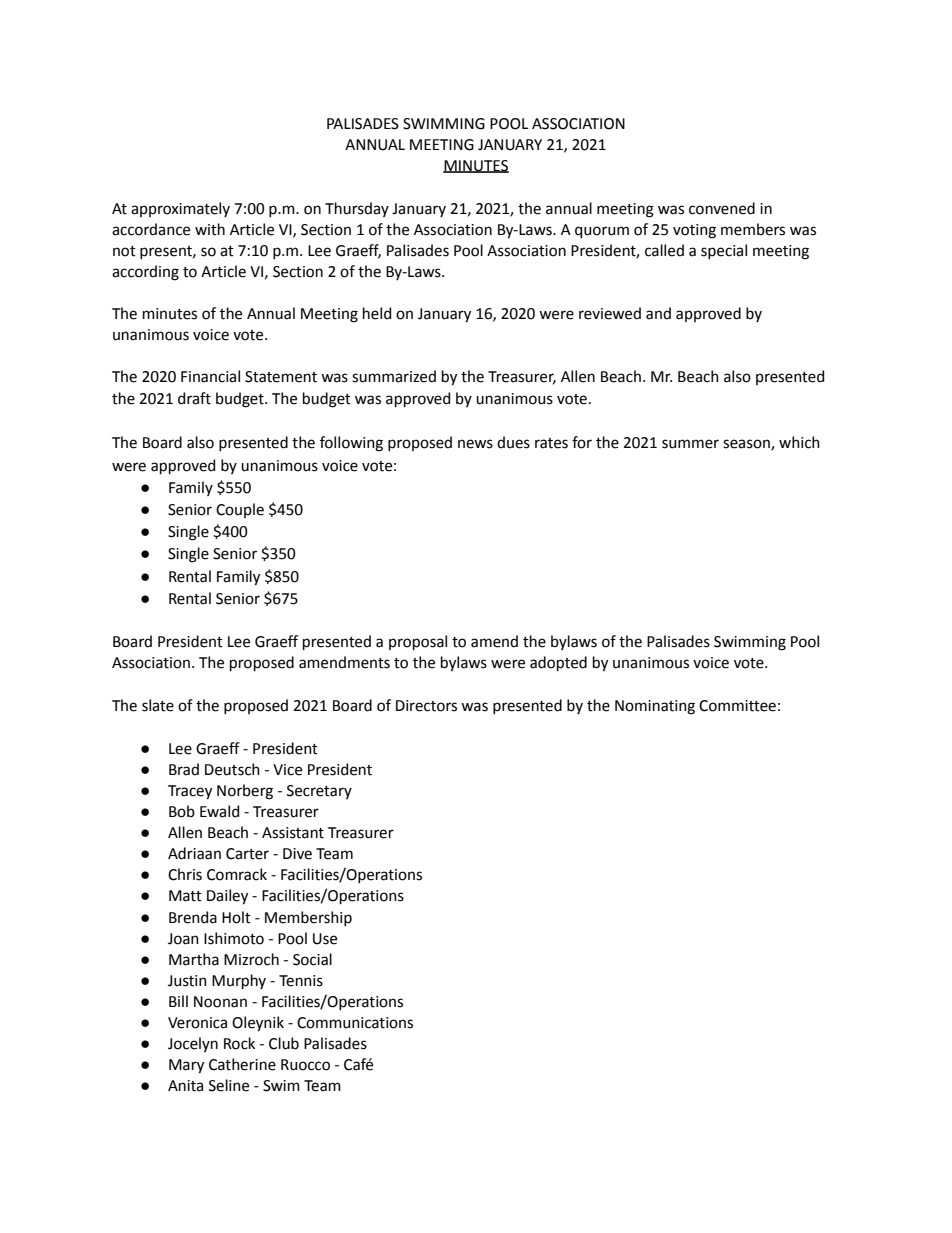  What do you see at coordinates (210, 229) in the screenshot?
I see `with` at bounding box center [210, 229].
